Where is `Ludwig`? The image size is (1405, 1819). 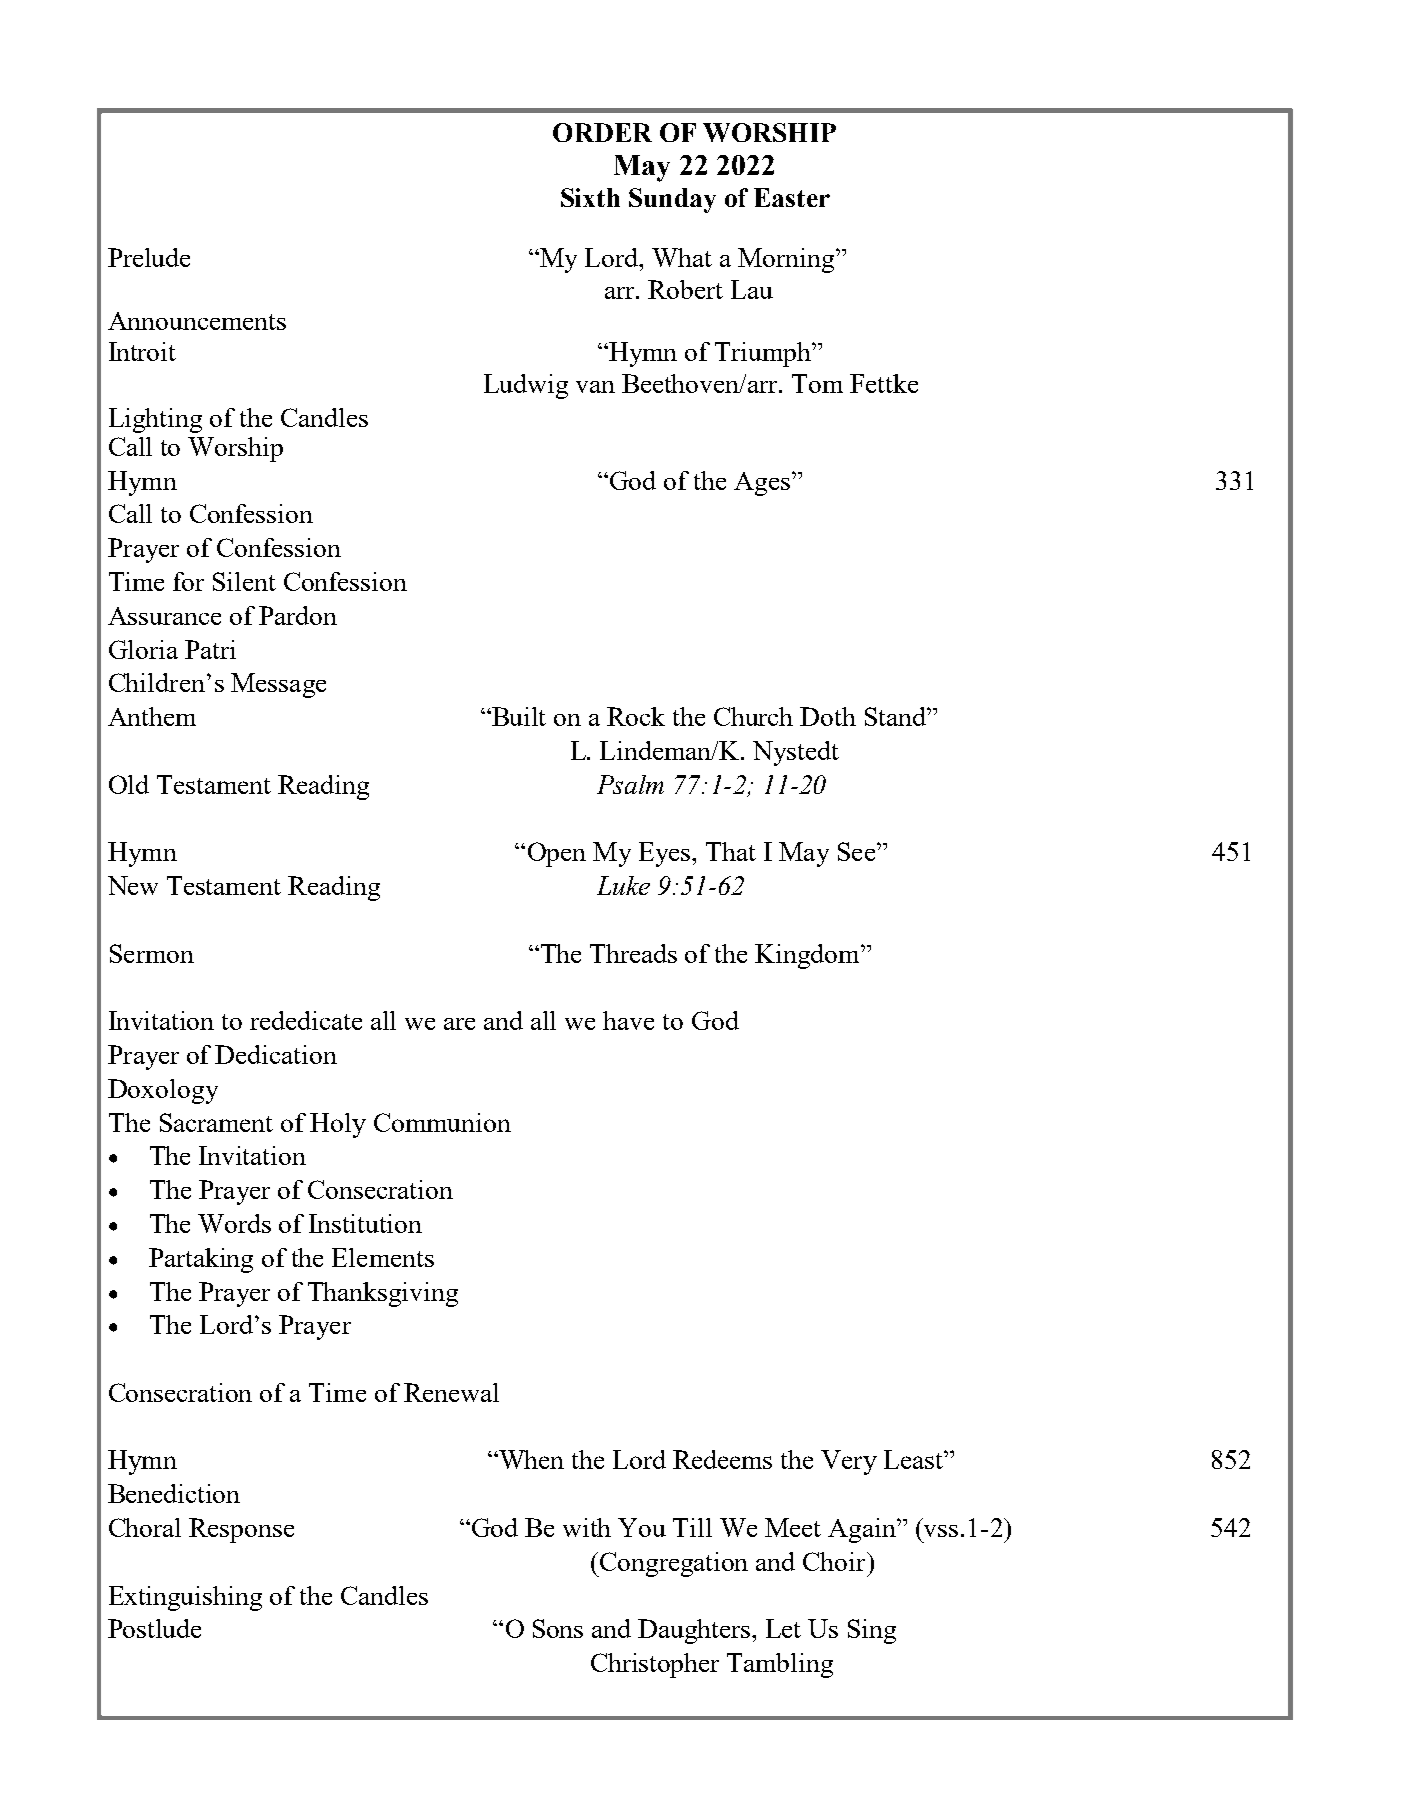
Ludwig is located at coordinates (526, 386).
